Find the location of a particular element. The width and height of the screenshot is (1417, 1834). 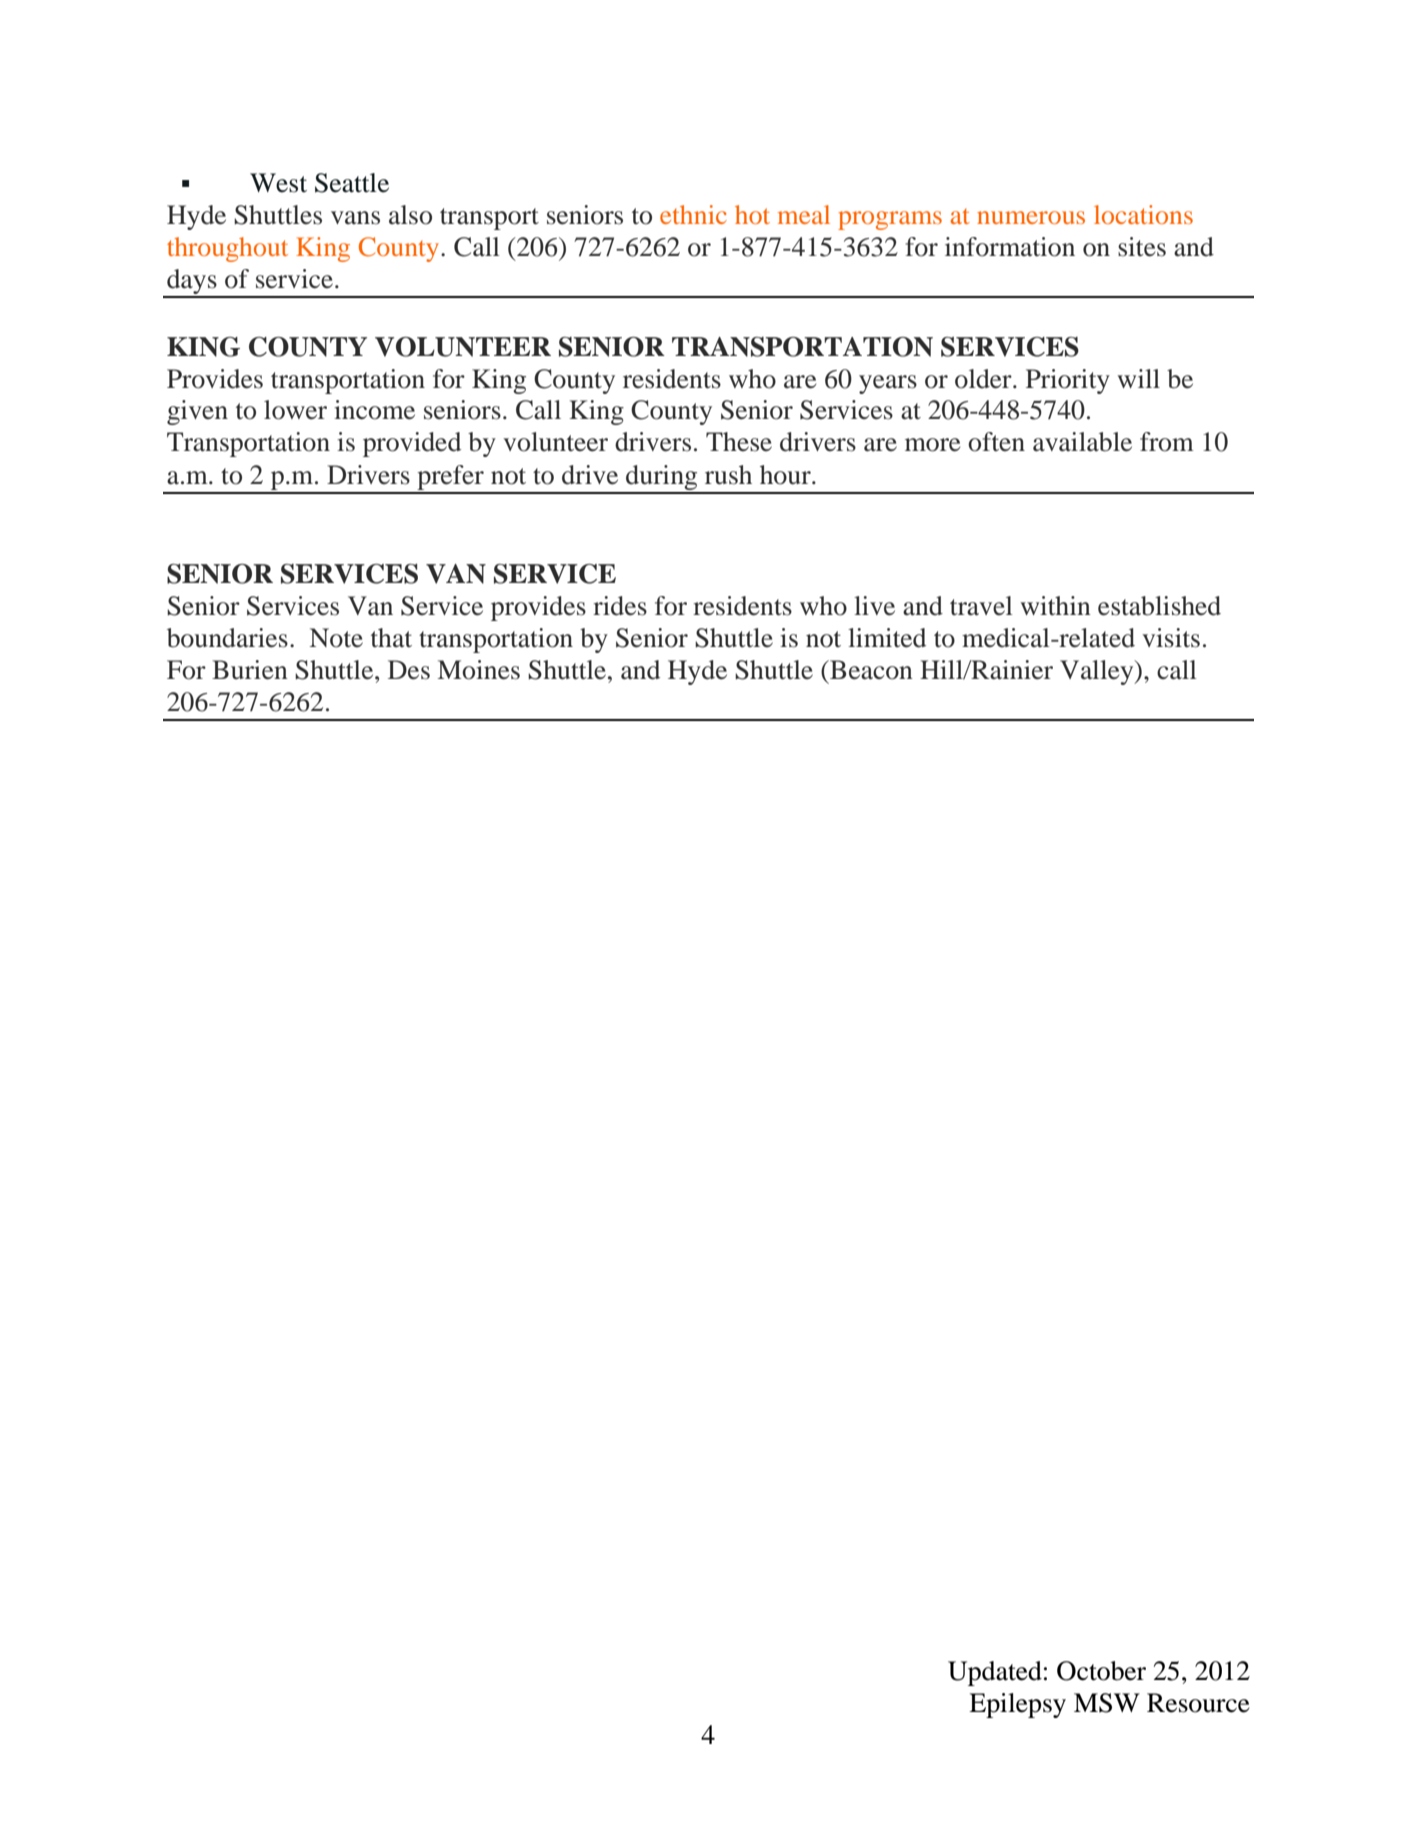

Updated is located at coordinates (995, 1673).
